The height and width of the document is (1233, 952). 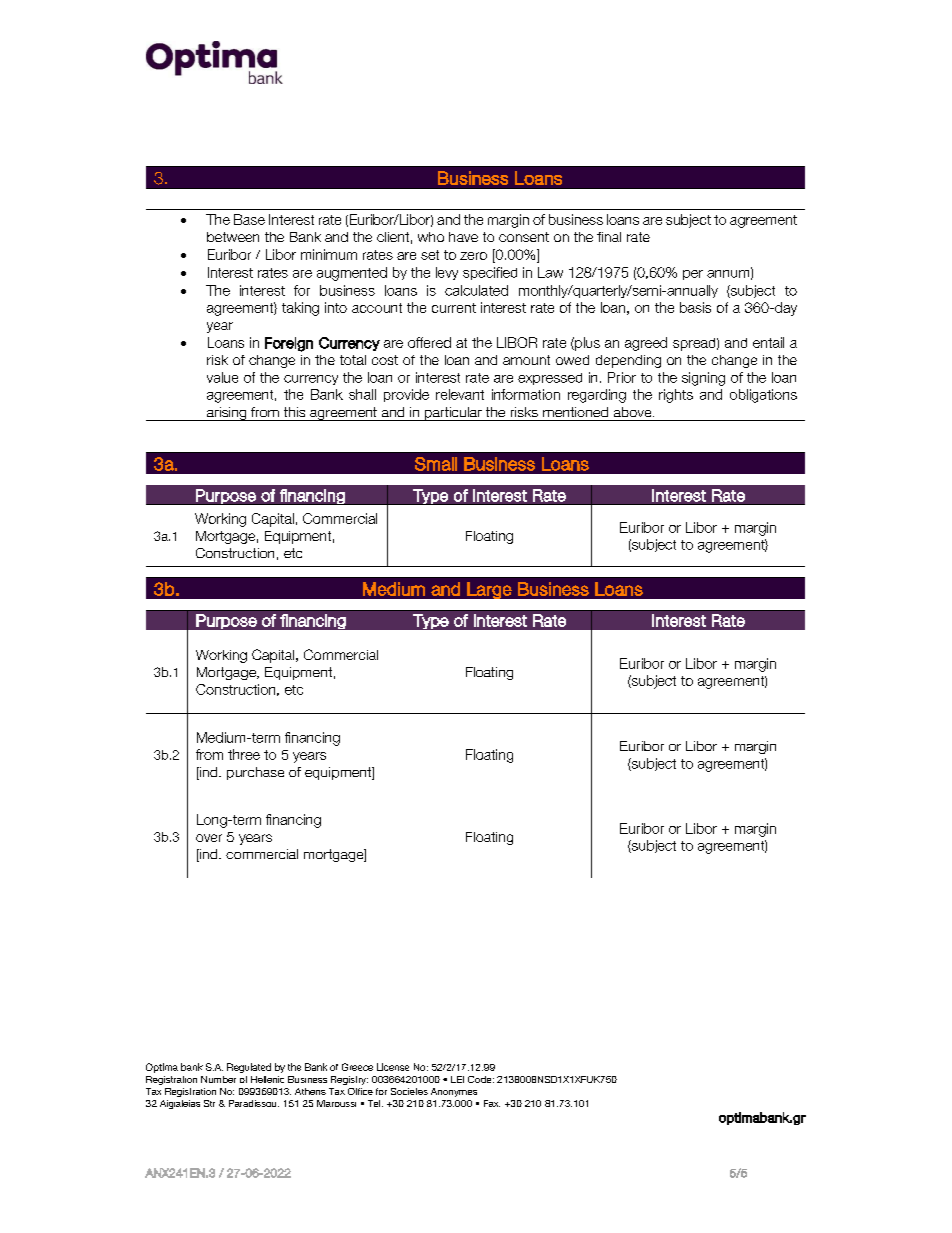 I want to click on per, so click(x=693, y=275).
